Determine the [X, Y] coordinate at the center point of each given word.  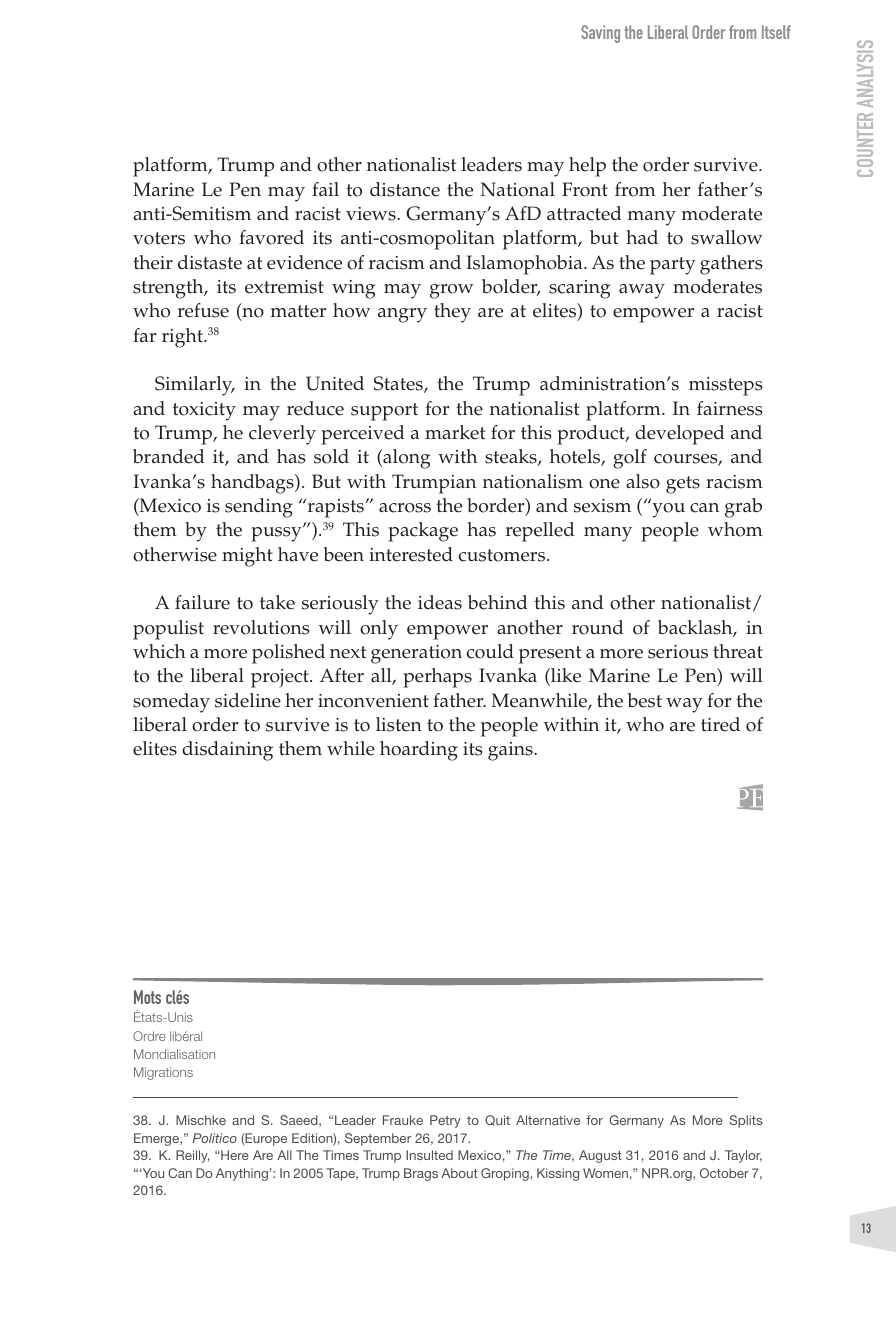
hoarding [419, 751]
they [452, 313]
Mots [147, 997]
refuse [203, 310]
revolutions [261, 627]
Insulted [429, 1155]
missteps [725, 386]
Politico [214, 1138]
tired [720, 724]
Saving [600, 34]
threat [738, 651]
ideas [440, 602]
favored [271, 237]
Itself [776, 32]
